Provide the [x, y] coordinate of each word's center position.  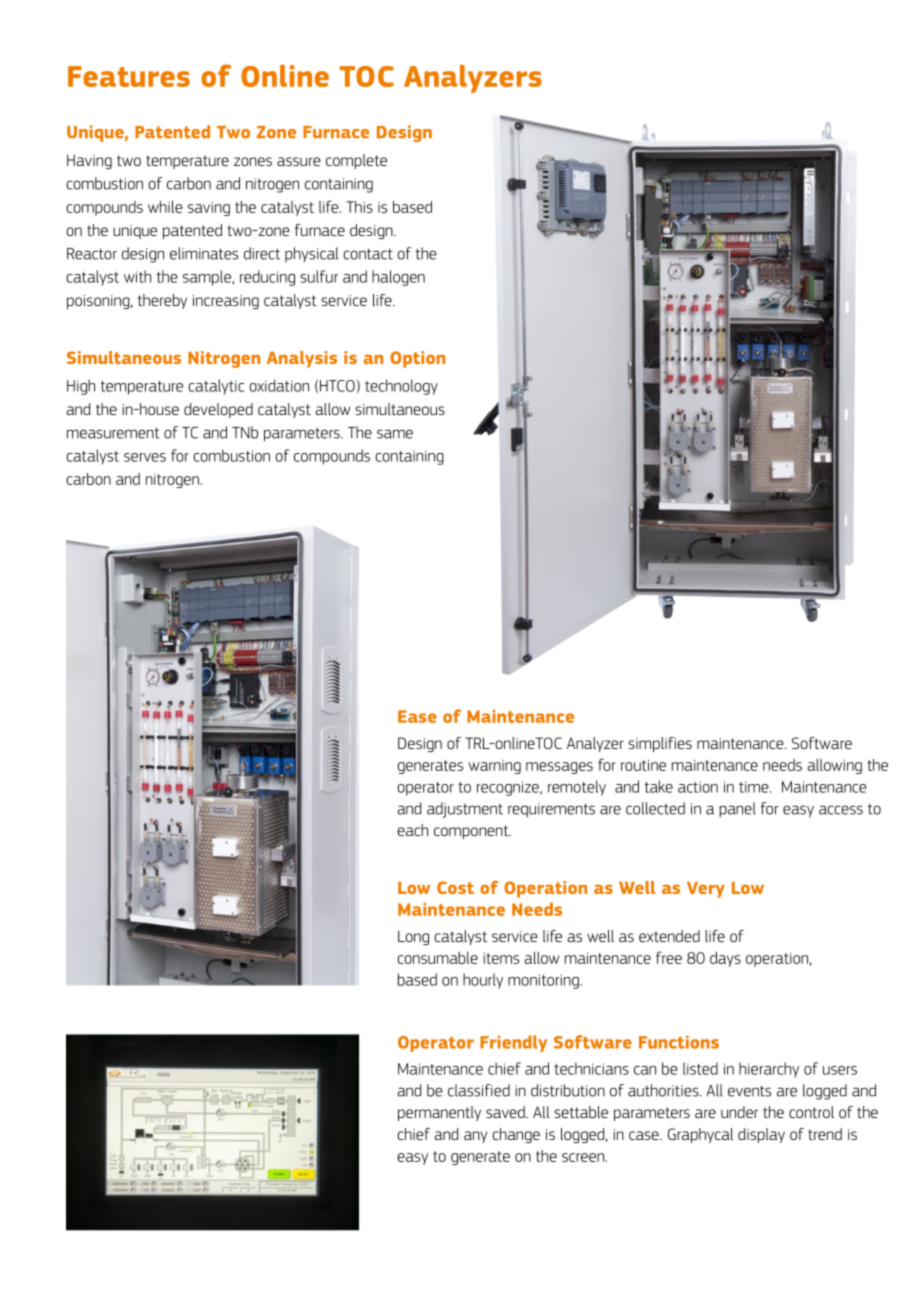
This [359, 207]
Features [129, 76]
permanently [439, 1113]
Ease [417, 716]
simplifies [660, 744]
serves [145, 457]
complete [356, 161]
